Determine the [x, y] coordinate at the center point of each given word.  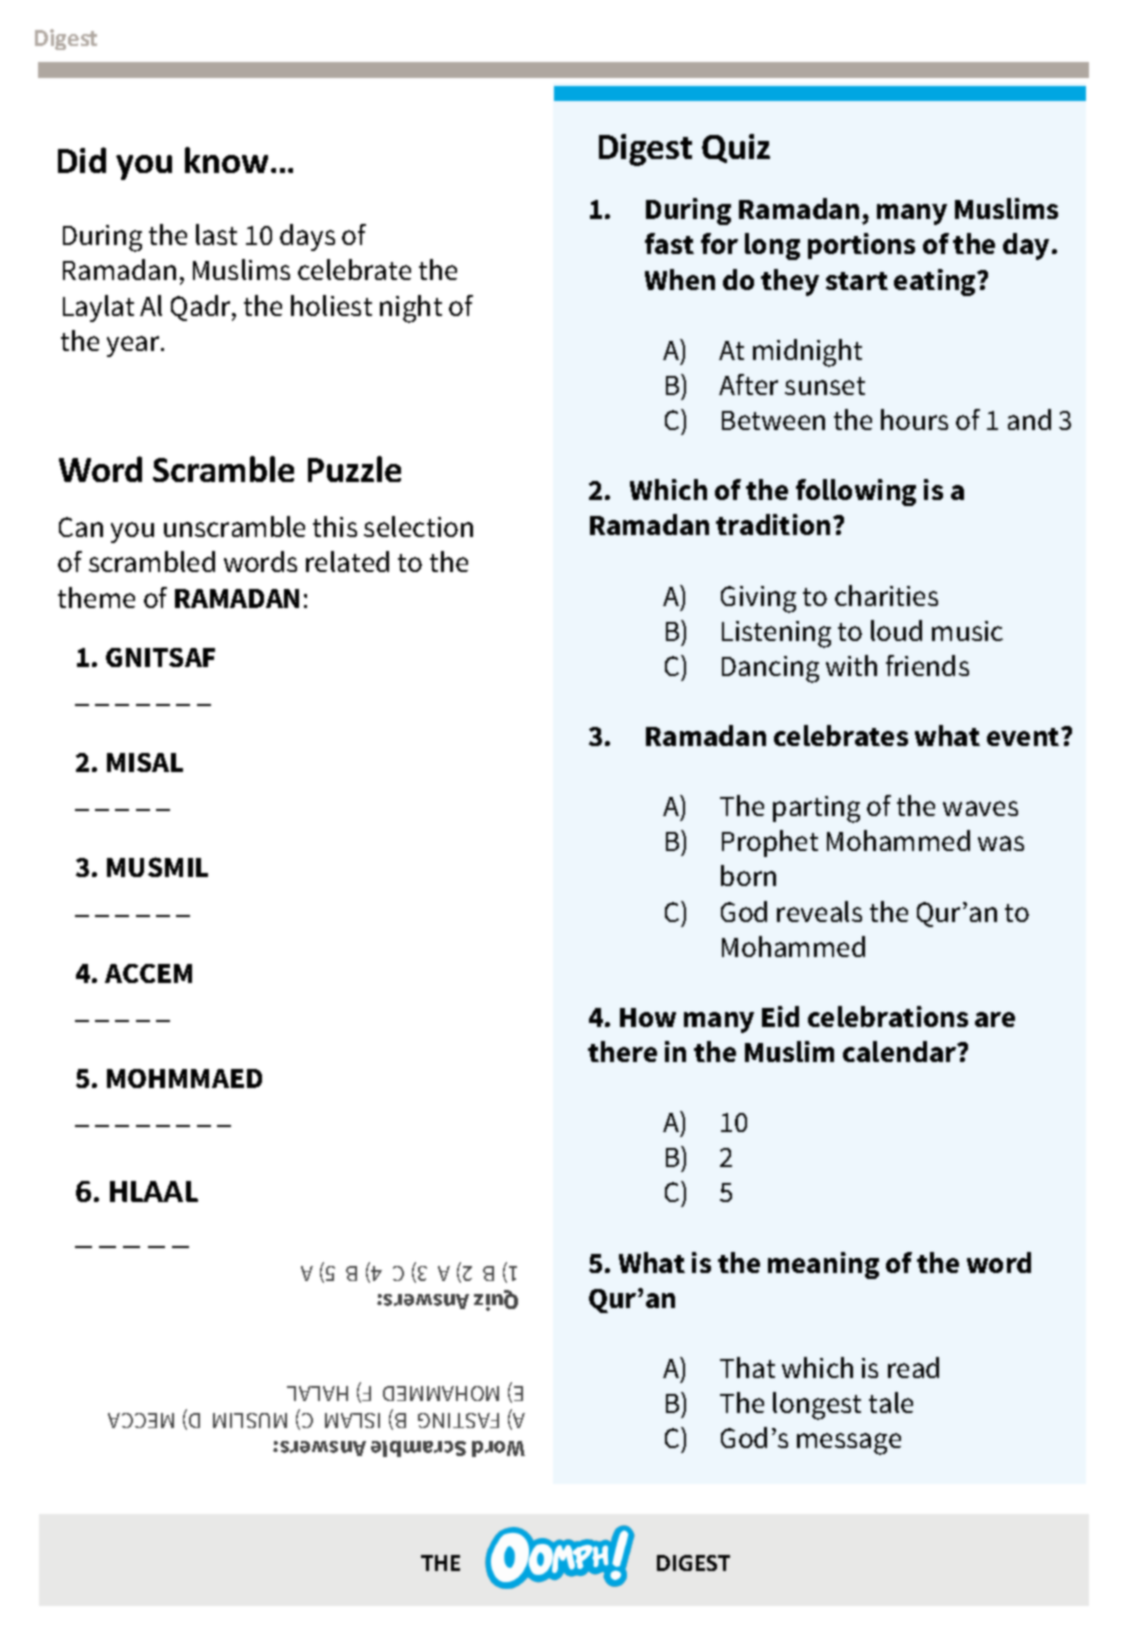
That [747, 1367]
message [849, 1444]
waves [980, 808]
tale [891, 1402]
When [680, 279]
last [216, 234]
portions [861, 246]
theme [96, 597]
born [748, 875]
